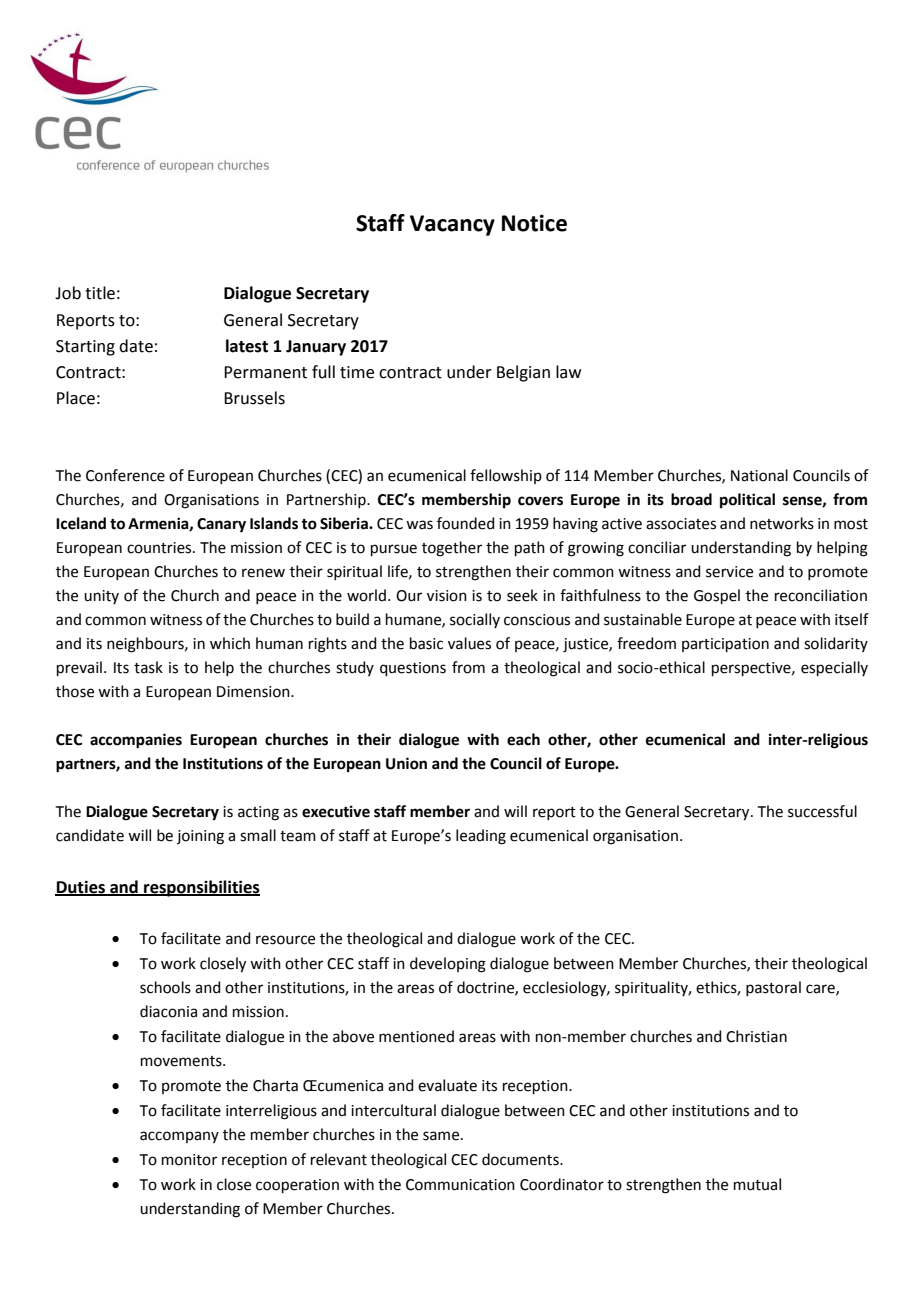 The height and width of the document is (1308, 924). I want to click on questions, so click(413, 669).
